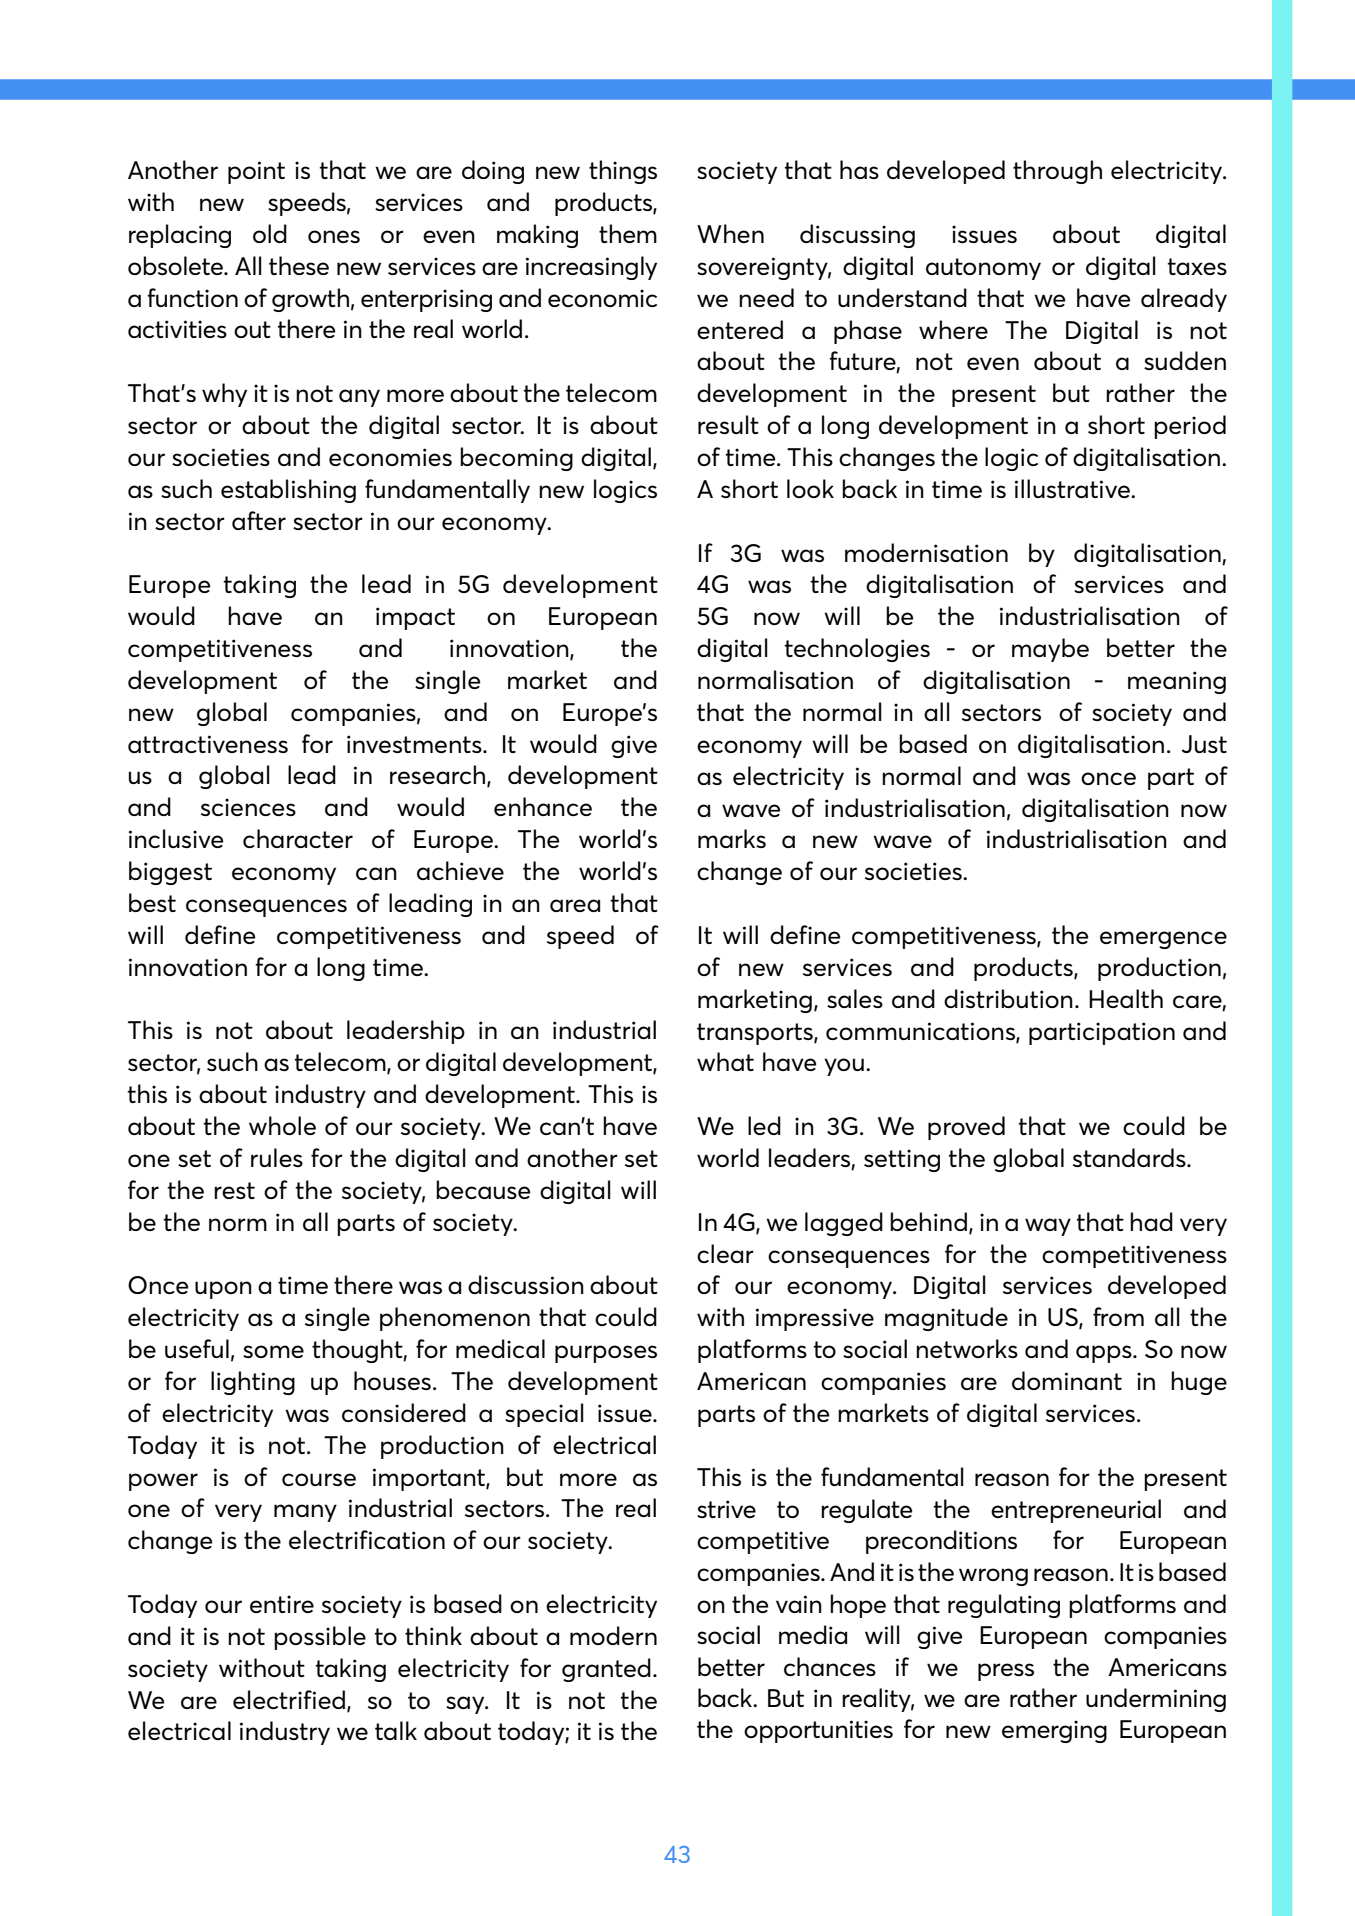  I want to click on area, so click(575, 905).
